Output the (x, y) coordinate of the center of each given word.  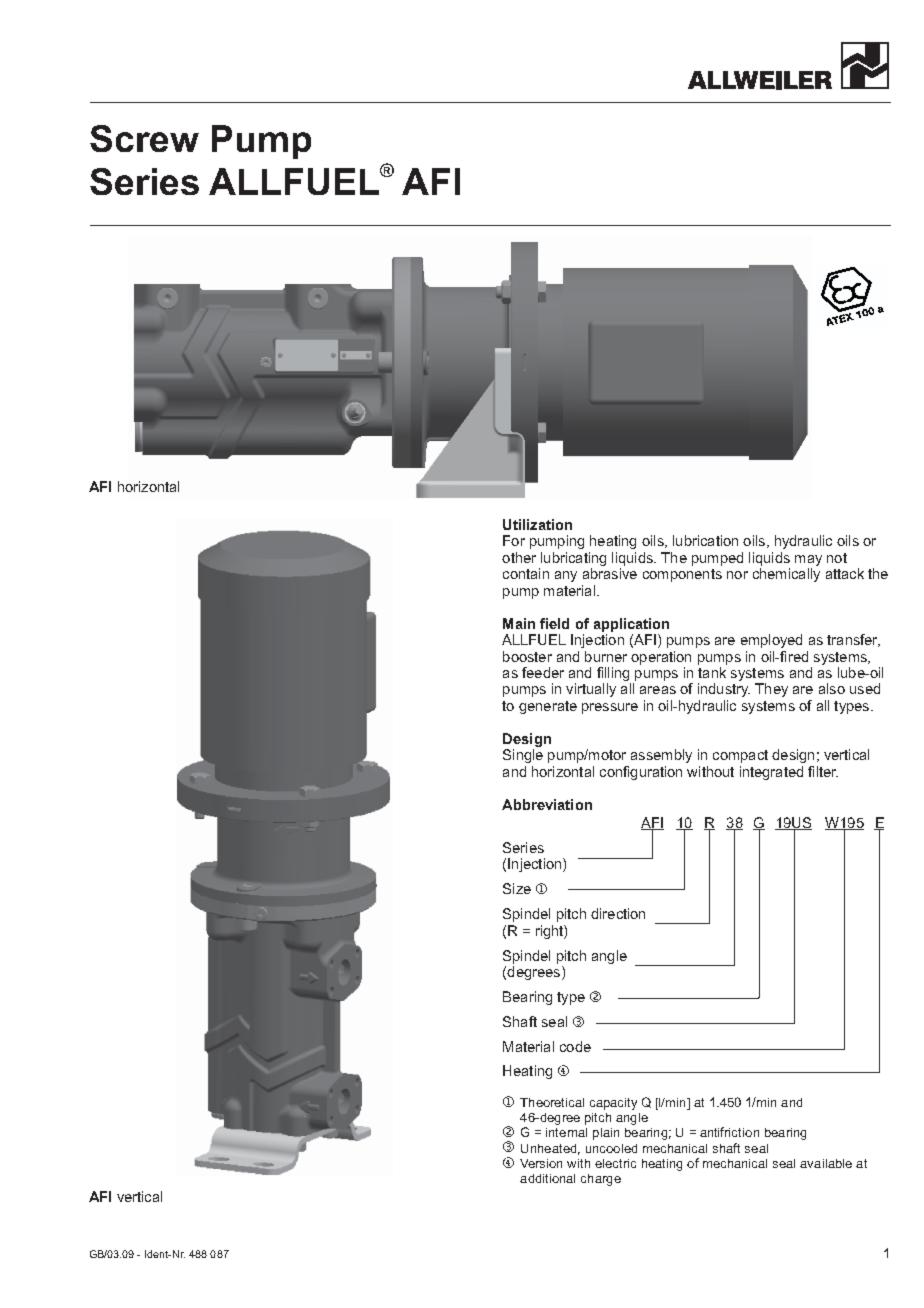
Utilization (537, 524)
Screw (144, 138)
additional (547, 1178)
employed (771, 641)
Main (519, 623)
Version (541, 1163)
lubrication (705, 540)
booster (527, 656)
